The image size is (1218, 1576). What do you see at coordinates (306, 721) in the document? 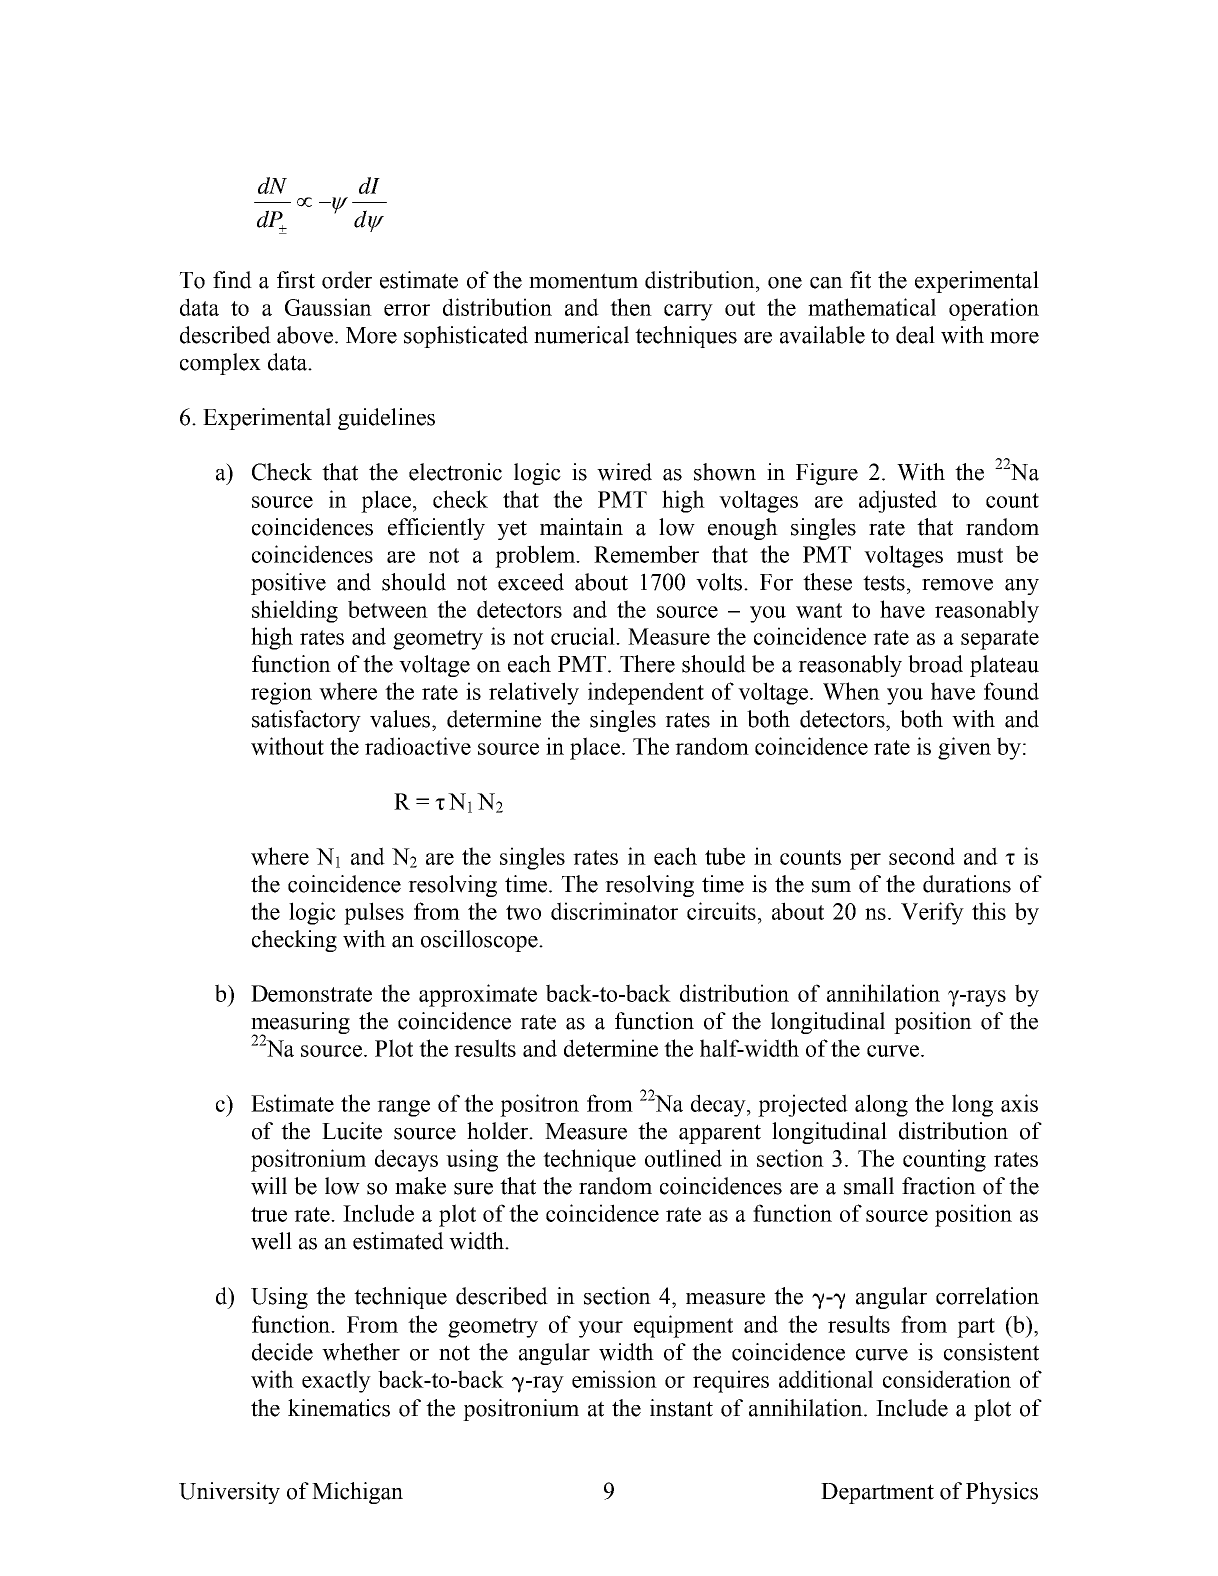
I see `satisfactory` at bounding box center [306, 721].
